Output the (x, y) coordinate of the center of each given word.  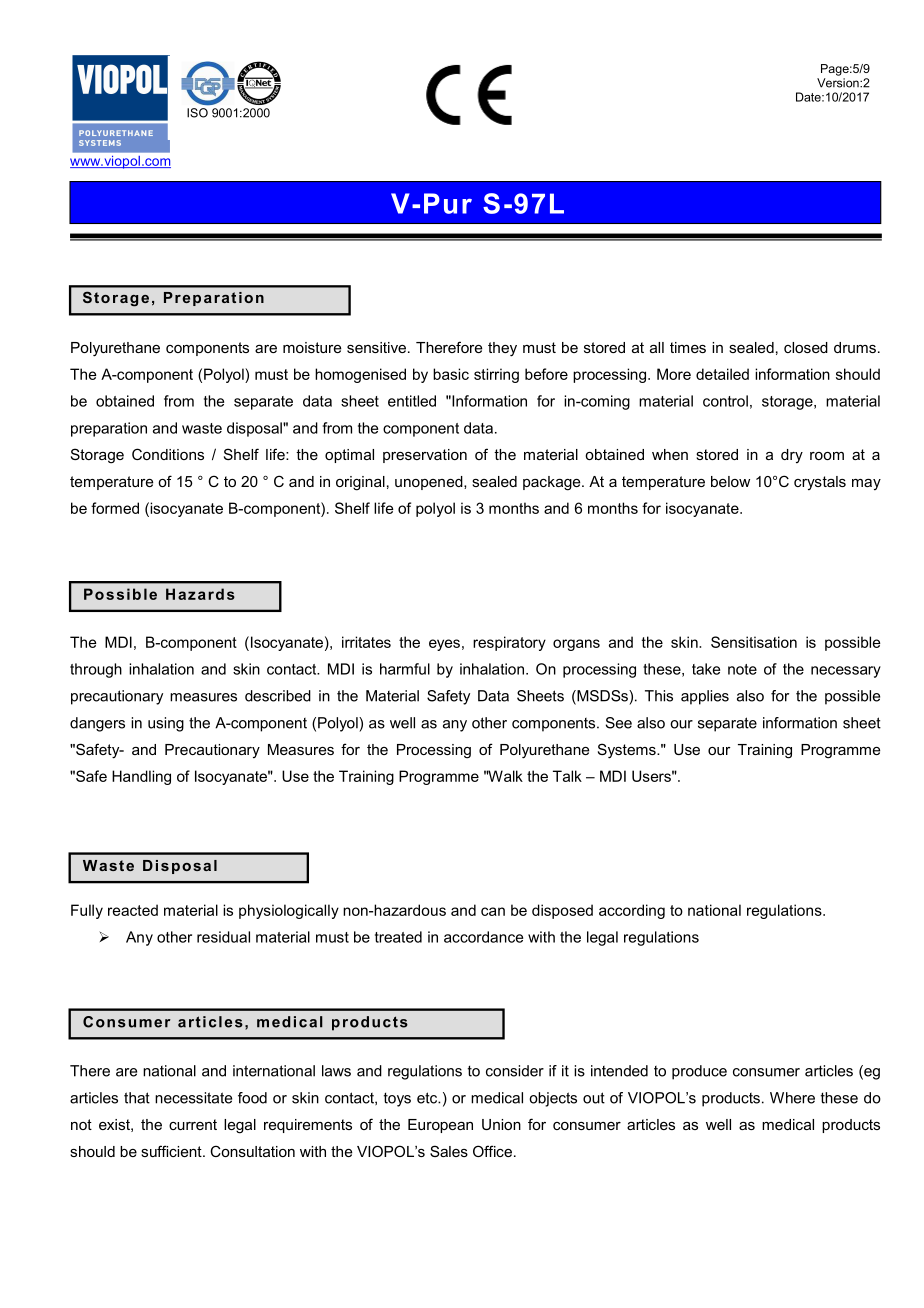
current (193, 1124)
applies (705, 697)
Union (501, 1124)
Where (792, 1098)
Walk (504, 776)
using (166, 724)
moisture (312, 347)
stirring (496, 375)
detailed (722, 374)
